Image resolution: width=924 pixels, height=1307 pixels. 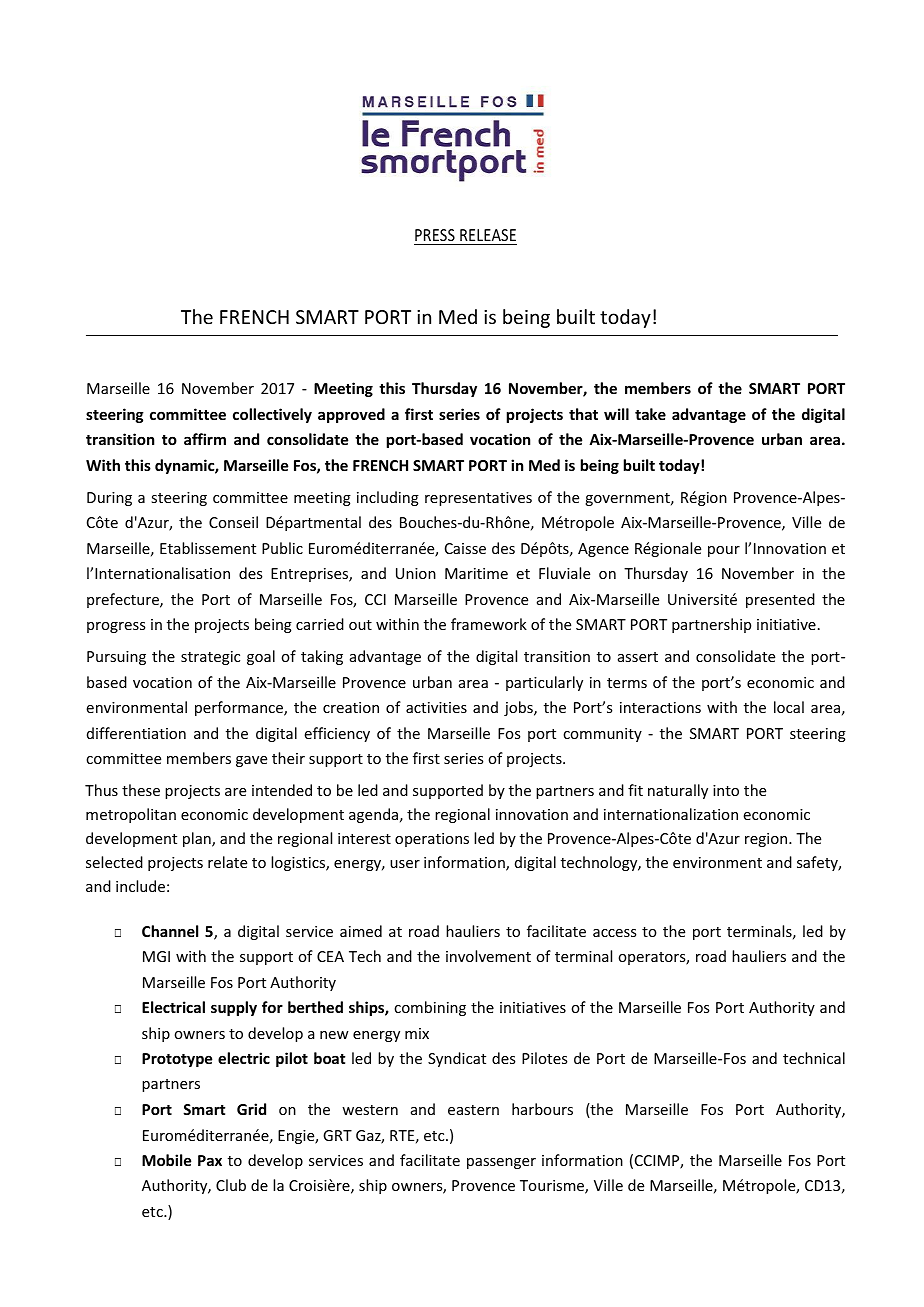 What do you see at coordinates (432, 840) in the screenshot?
I see `operations` at bounding box center [432, 840].
